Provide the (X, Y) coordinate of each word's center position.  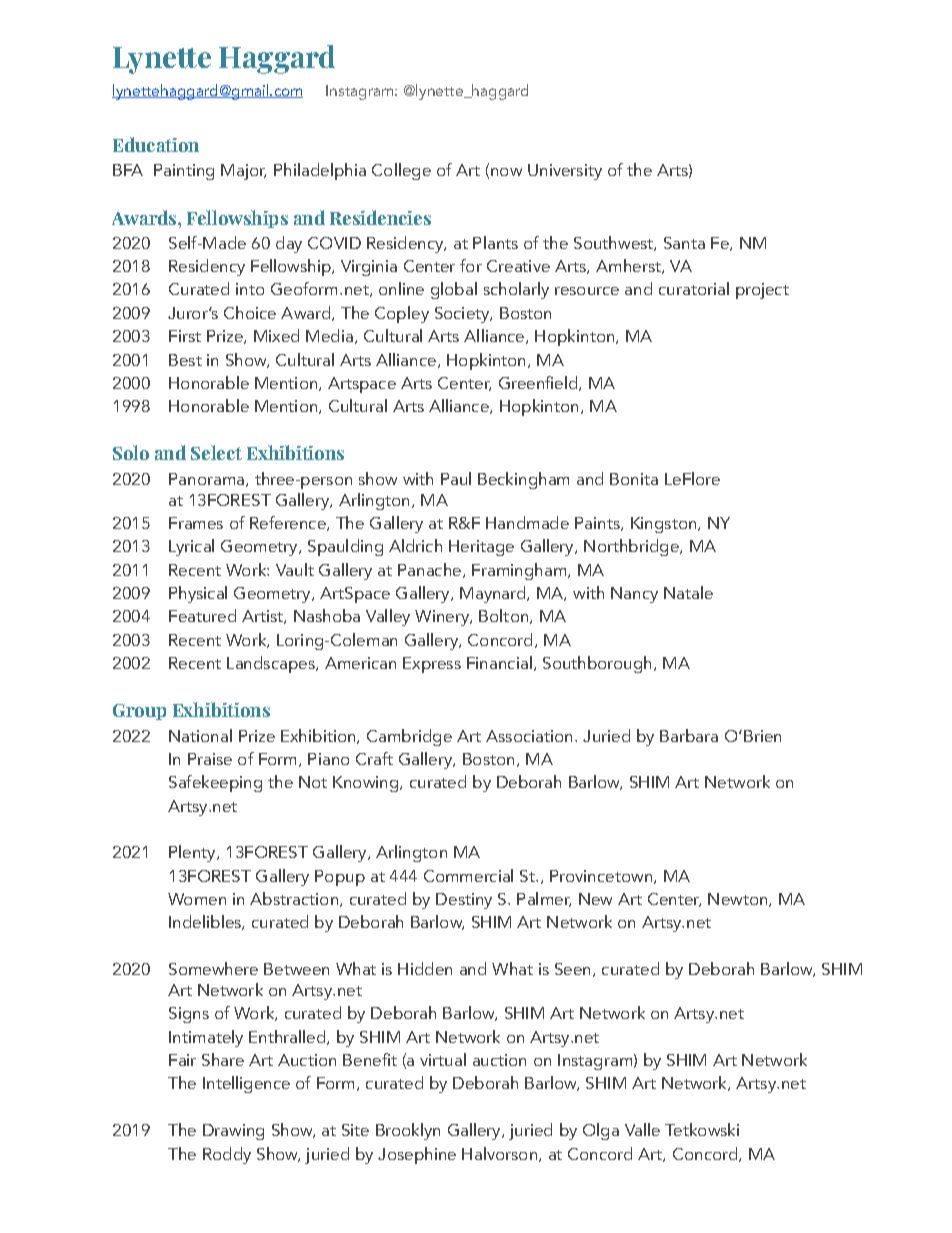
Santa (684, 243)
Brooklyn (408, 1131)
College (401, 171)
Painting (184, 172)
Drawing (233, 1132)
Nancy (634, 595)
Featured (202, 615)
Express (432, 665)
